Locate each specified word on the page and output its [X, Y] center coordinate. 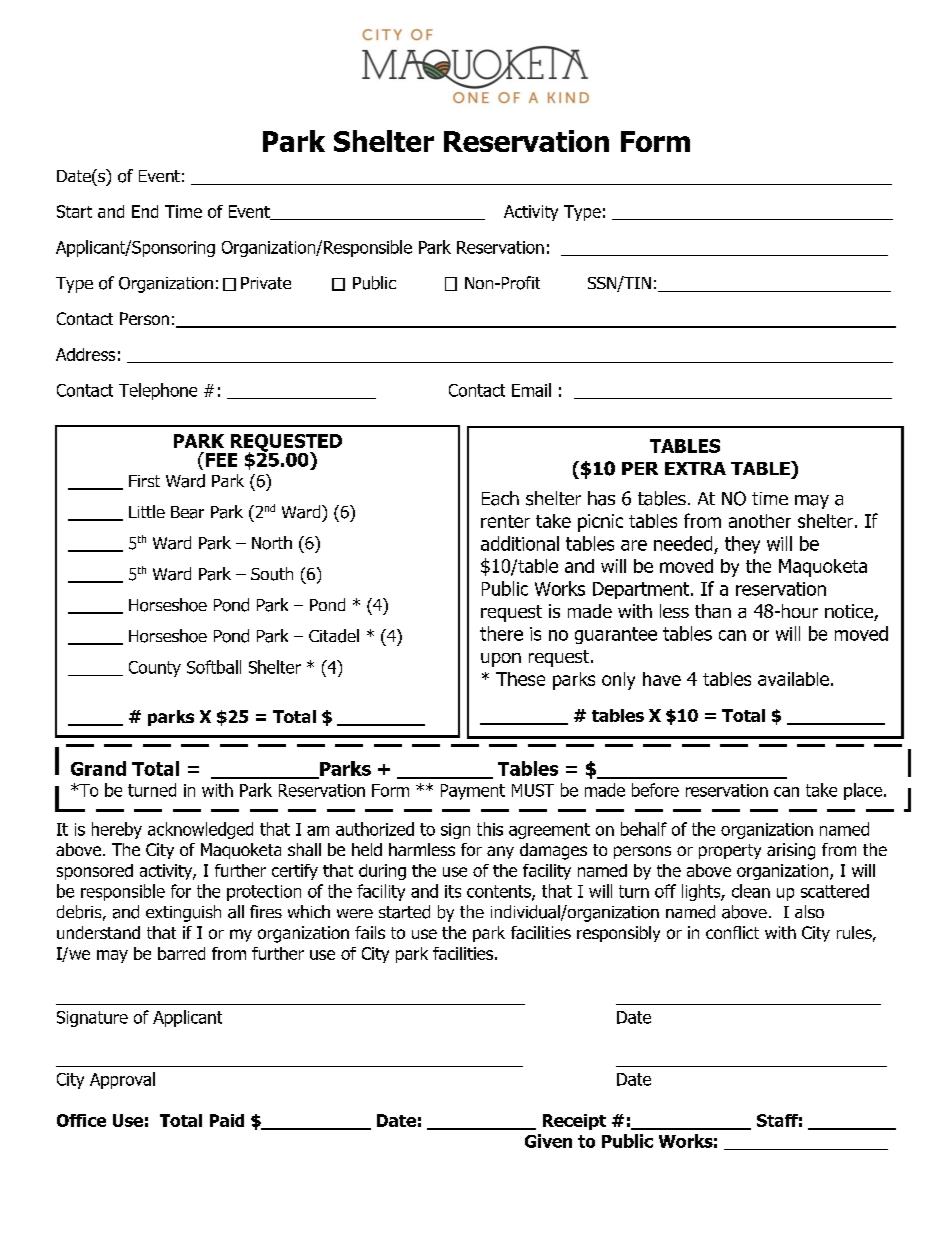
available [793, 679]
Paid [227, 1120]
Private [266, 283]
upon [501, 660]
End [145, 211]
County [155, 669]
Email [531, 390]
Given [548, 1141]
